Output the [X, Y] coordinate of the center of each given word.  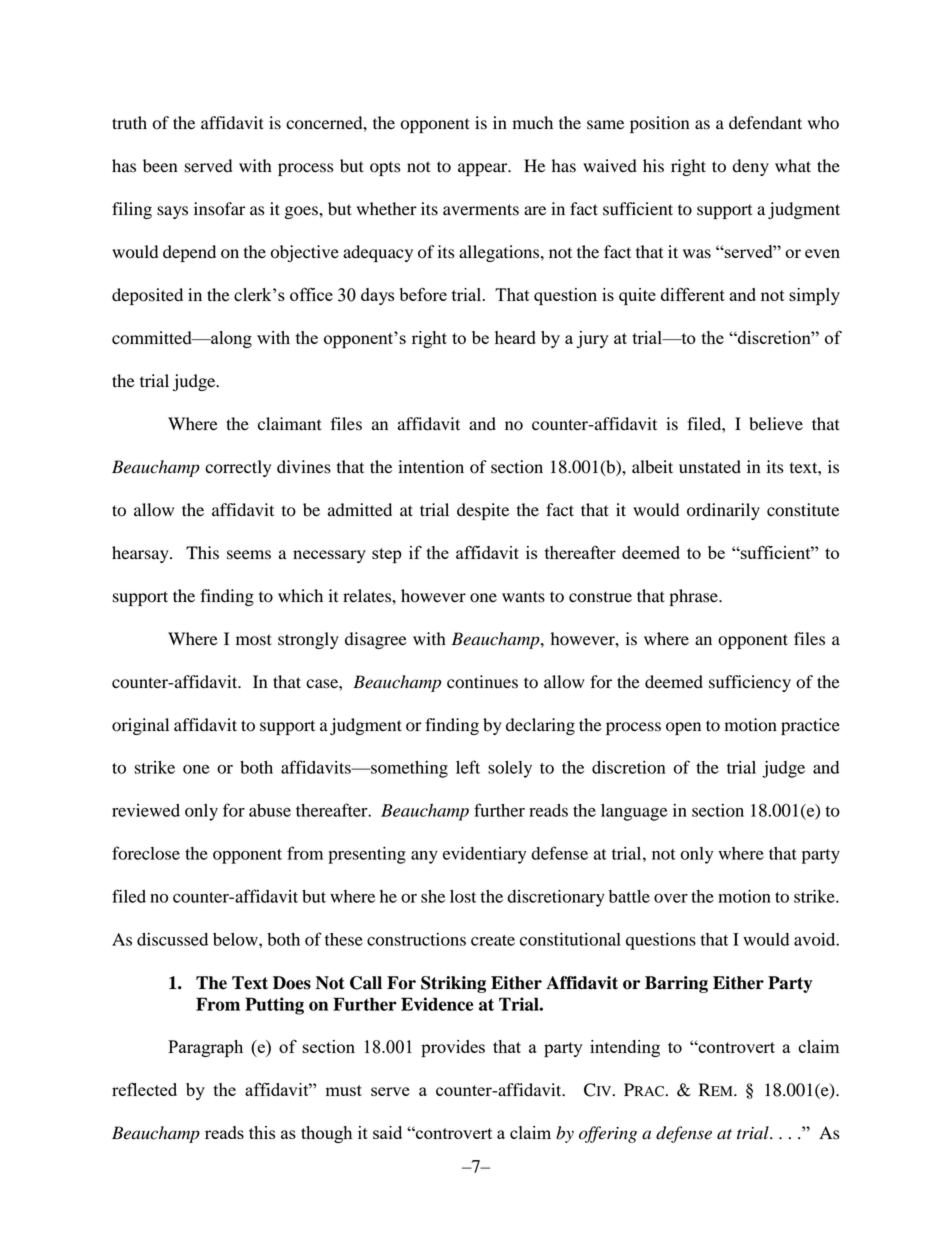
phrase [695, 597]
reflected [144, 1089]
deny [751, 167]
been [160, 166]
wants [523, 597]
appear [484, 169]
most [254, 640]
